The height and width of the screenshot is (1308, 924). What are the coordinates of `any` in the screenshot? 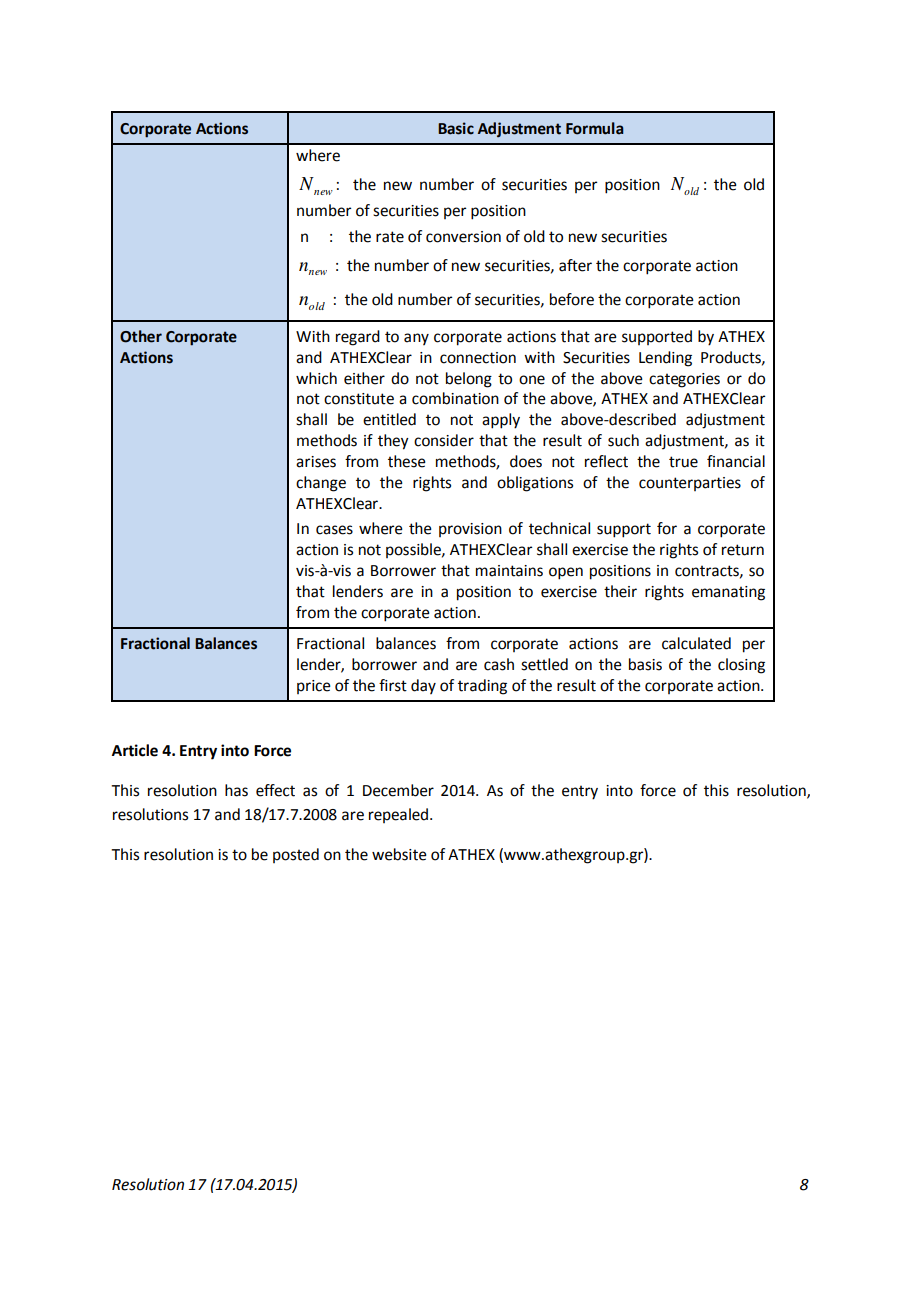 It's located at (416, 339).
